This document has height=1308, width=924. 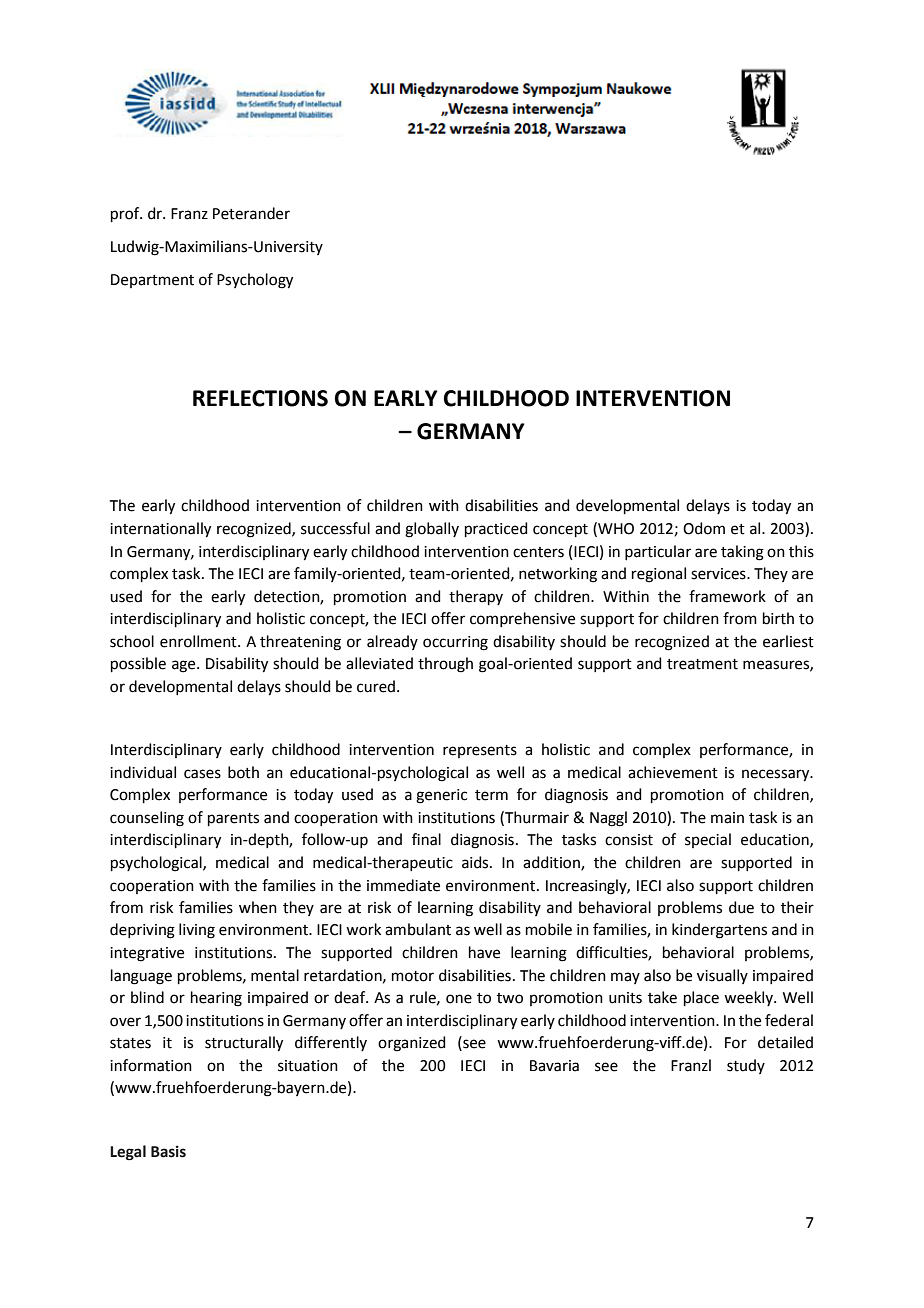 I want to click on through, so click(x=445, y=665).
